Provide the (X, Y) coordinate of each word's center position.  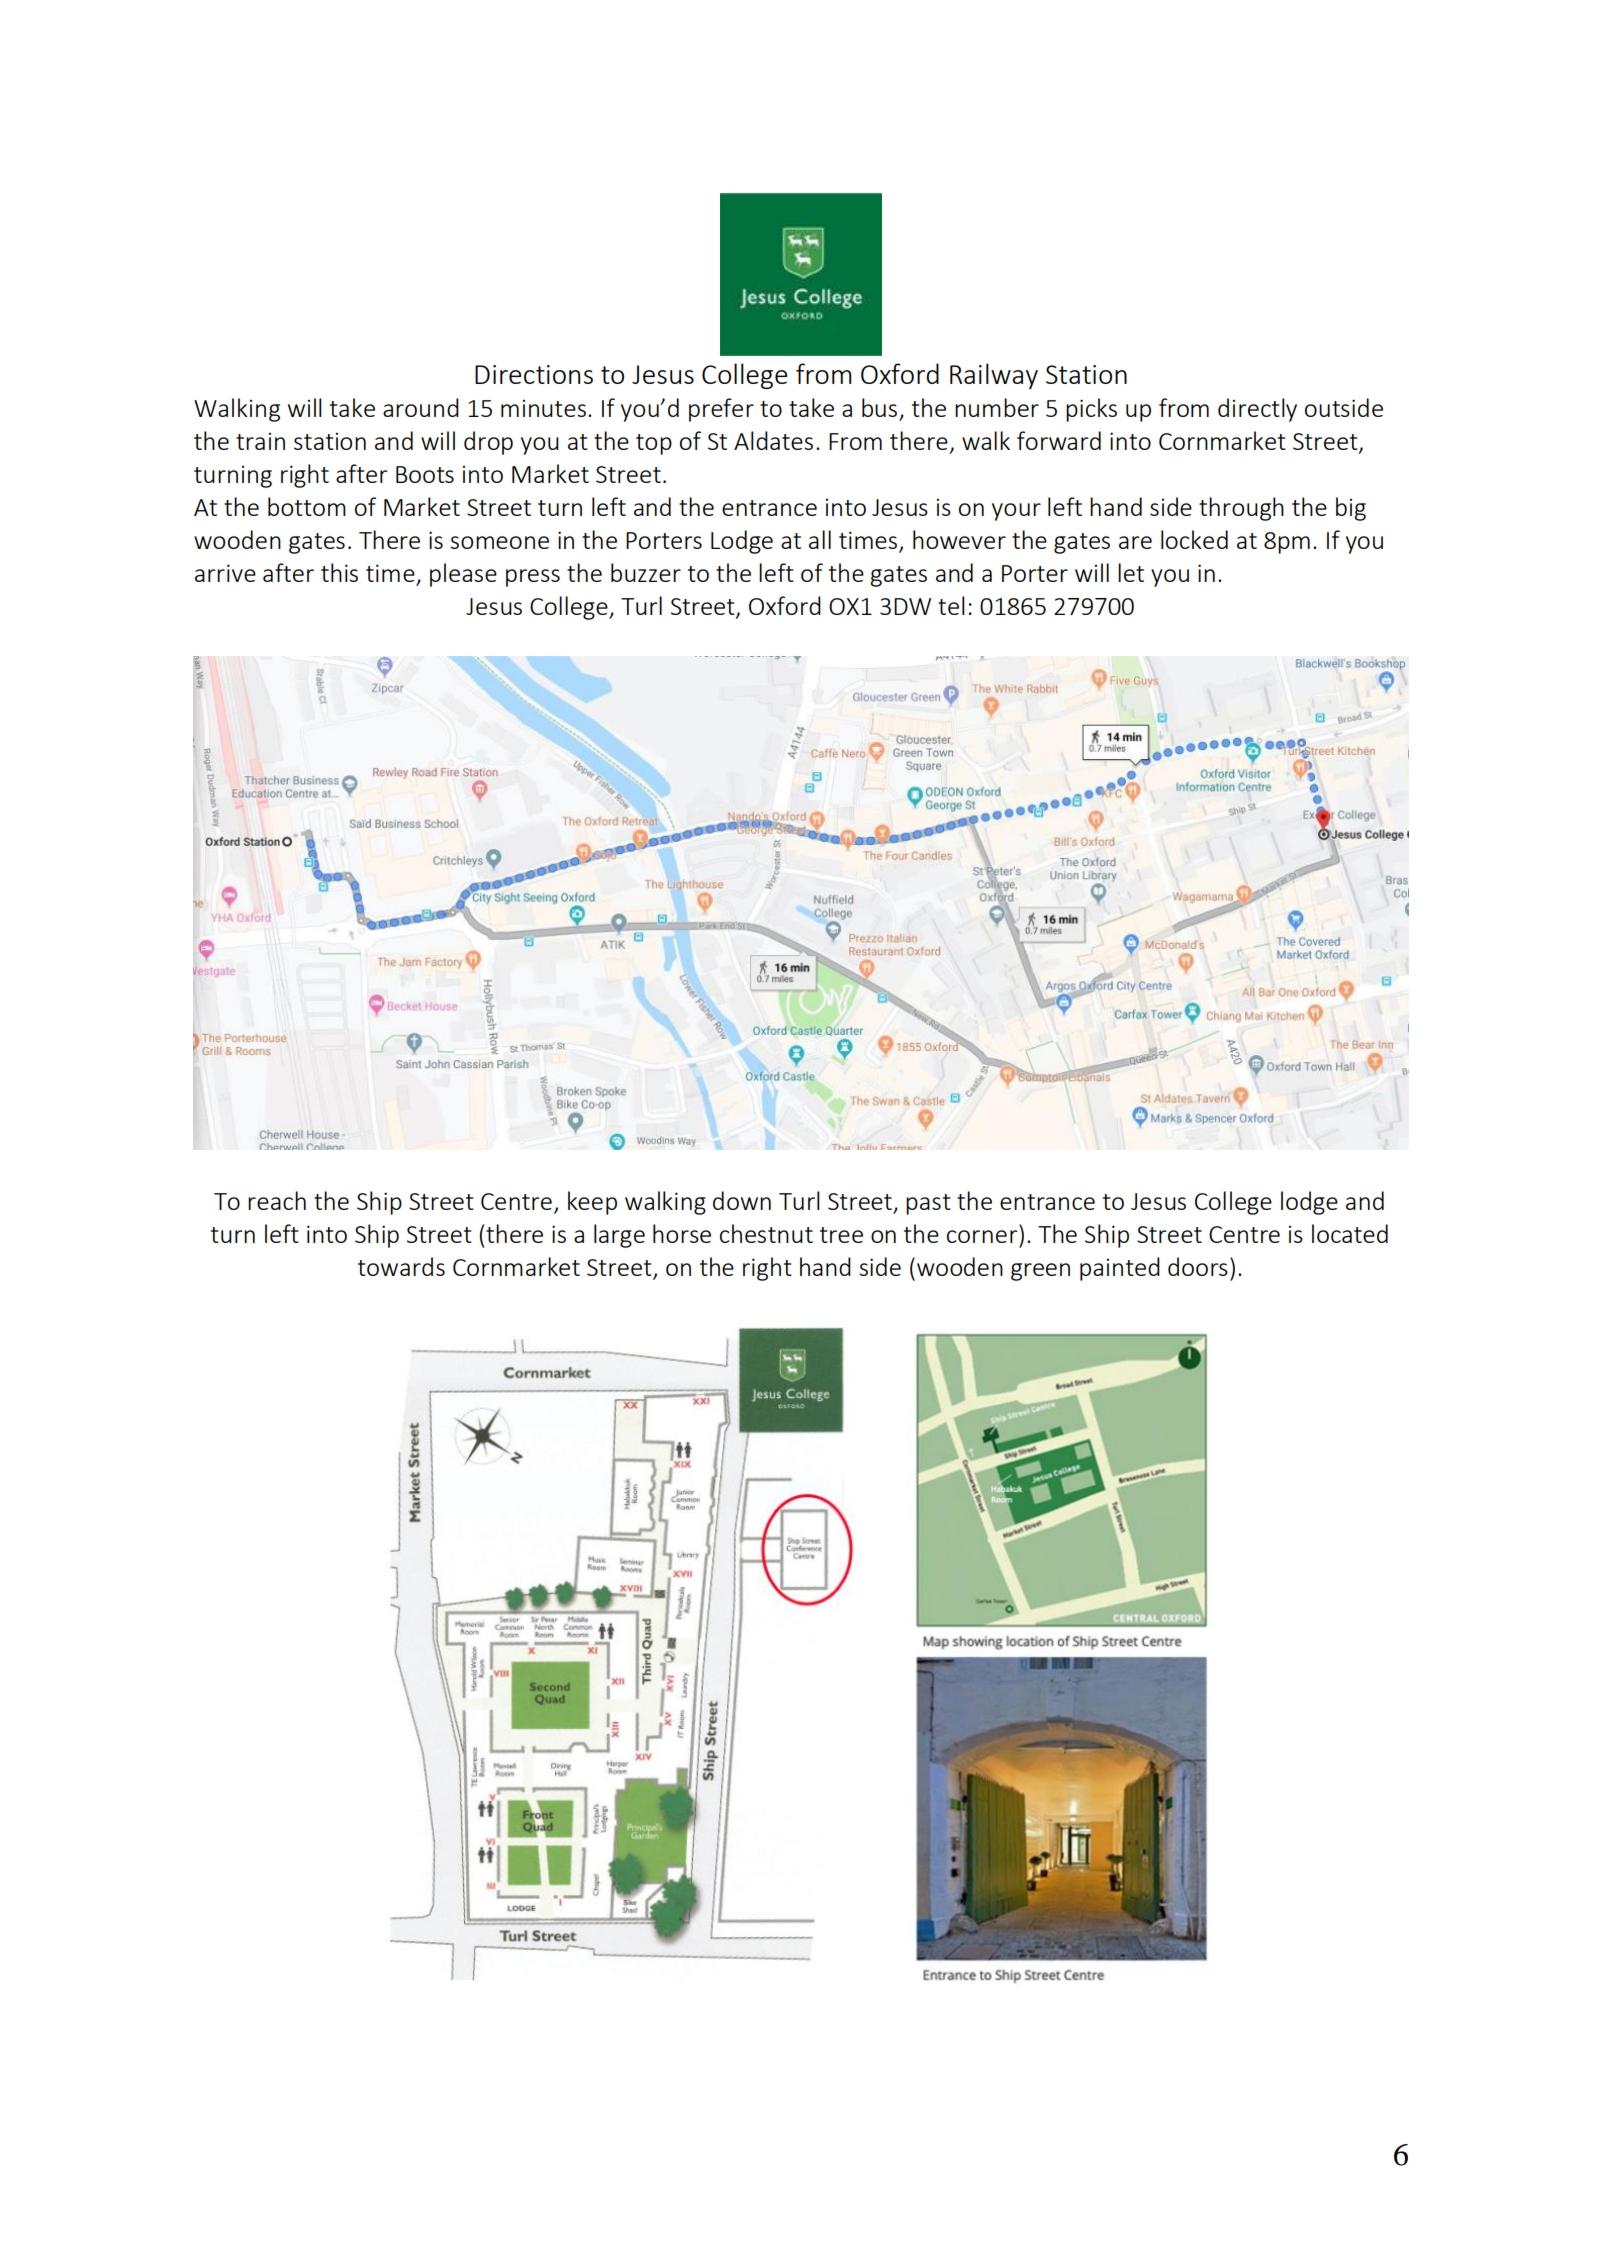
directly (1257, 410)
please (463, 575)
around (421, 407)
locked (1194, 539)
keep (592, 1203)
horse (682, 1233)
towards (401, 1266)
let (1131, 572)
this (339, 572)
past (928, 1204)
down (742, 1200)
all (820, 539)
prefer (721, 410)
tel (951, 605)
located (1350, 1233)
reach (277, 1200)
